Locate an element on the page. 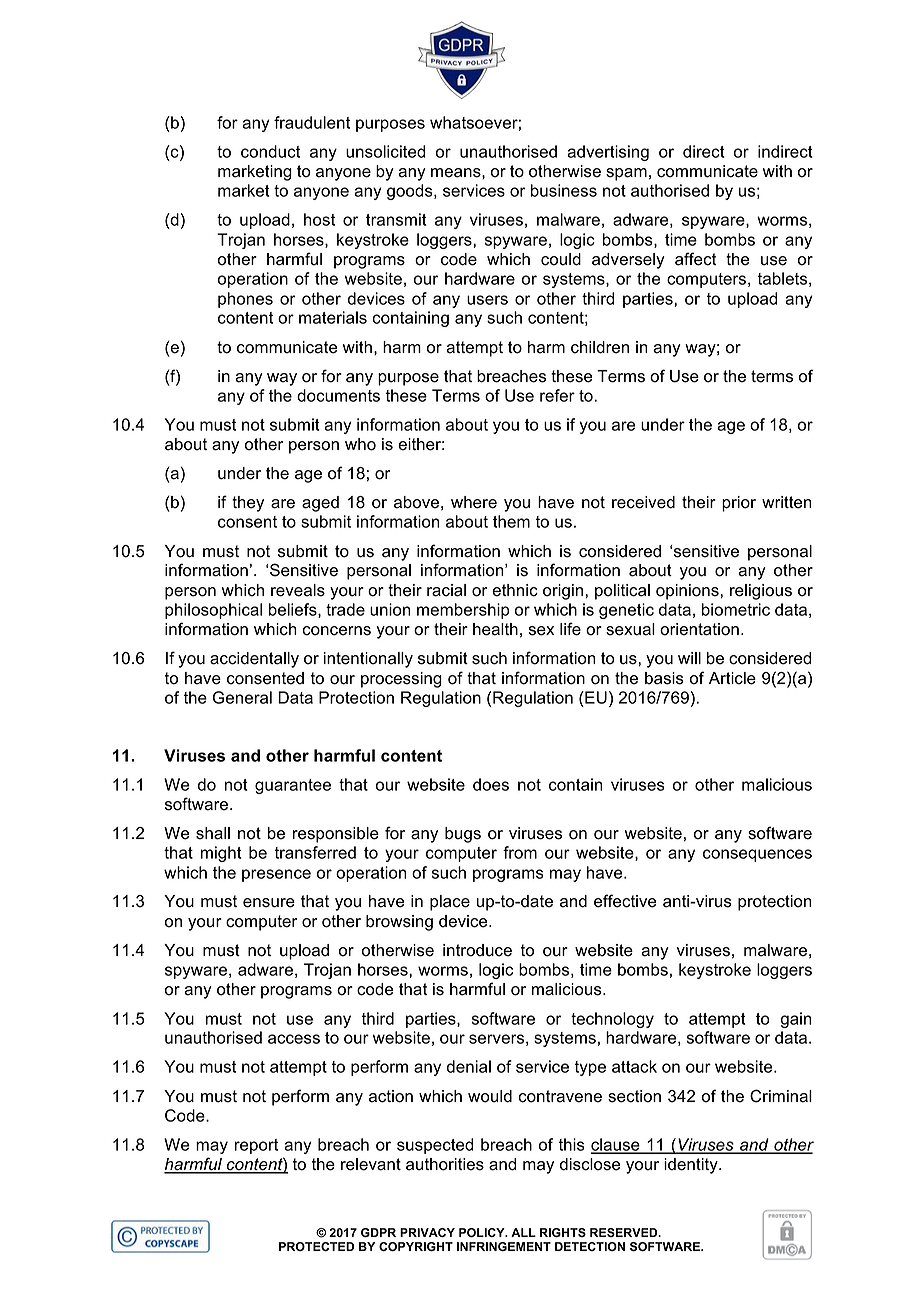 This page has height=1308, width=924. they is located at coordinates (248, 504).
